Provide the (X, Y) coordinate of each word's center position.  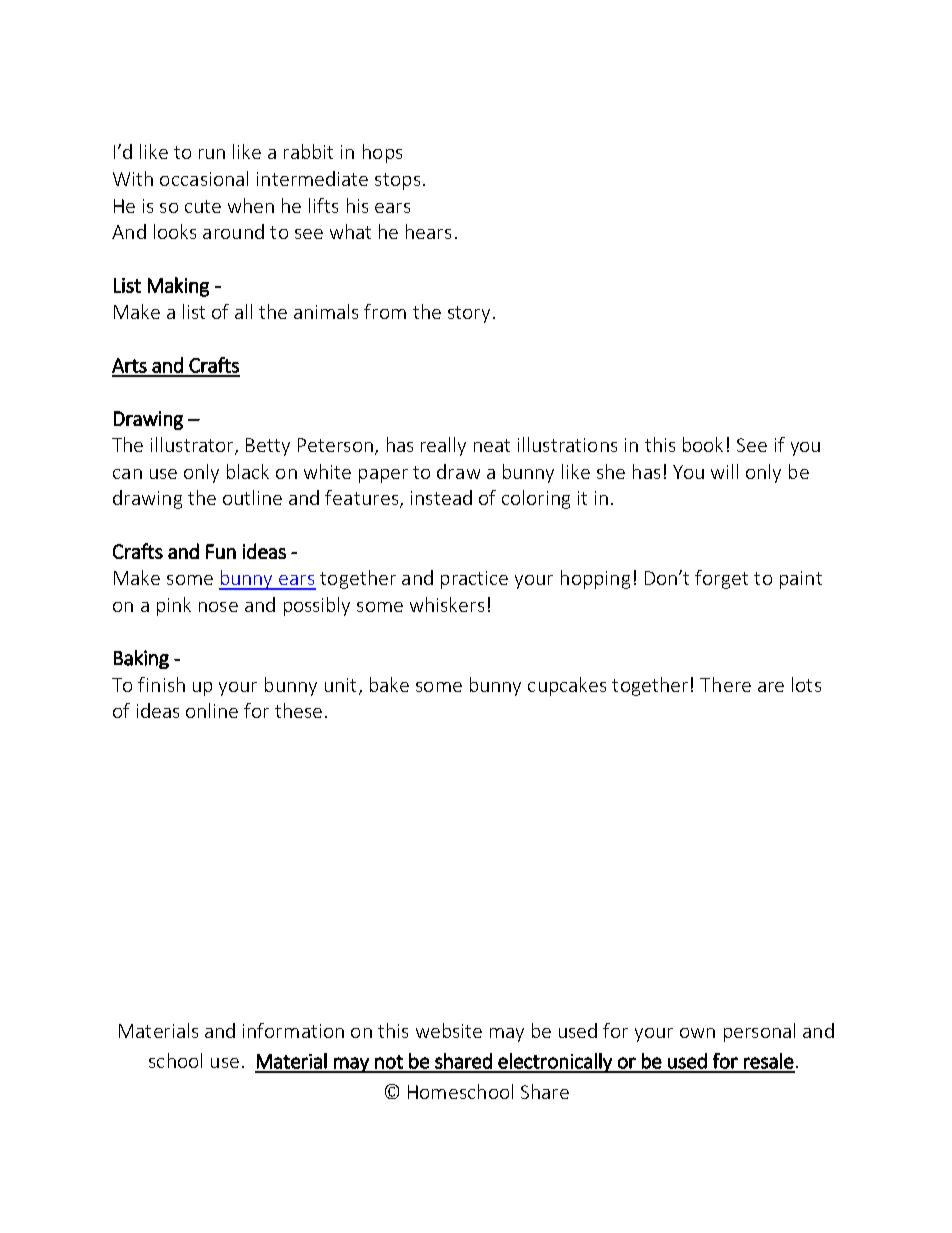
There (725, 684)
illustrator (194, 446)
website (449, 1030)
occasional (204, 178)
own (697, 1033)
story (469, 314)
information (293, 1030)
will (724, 471)
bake (389, 684)
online (212, 710)
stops (397, 181)
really (443, 446)
